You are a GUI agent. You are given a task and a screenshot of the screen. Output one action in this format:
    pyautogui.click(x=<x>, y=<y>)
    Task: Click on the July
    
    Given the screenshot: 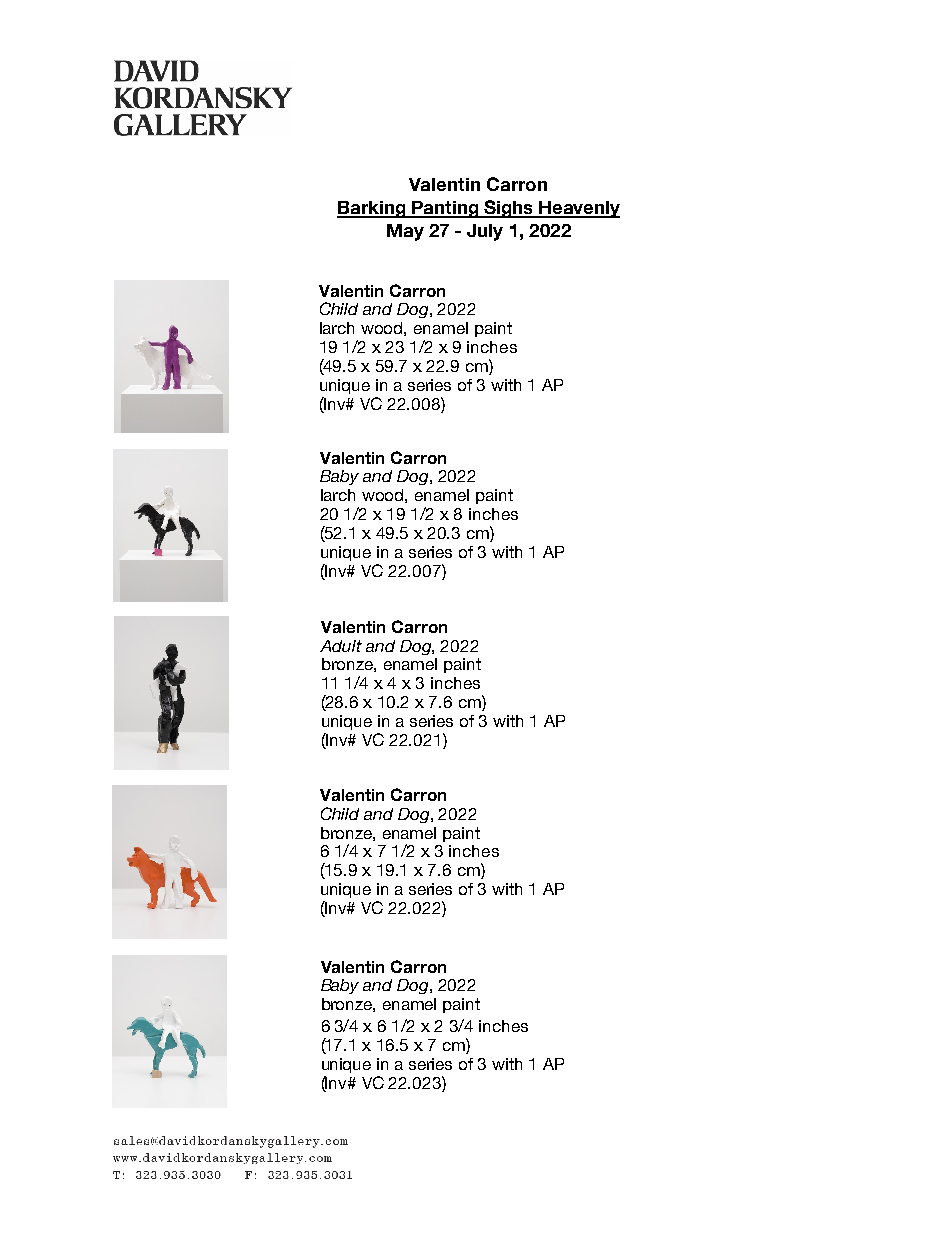 What is the action you would take?
    pyautogui.click(x=485, y=232)
